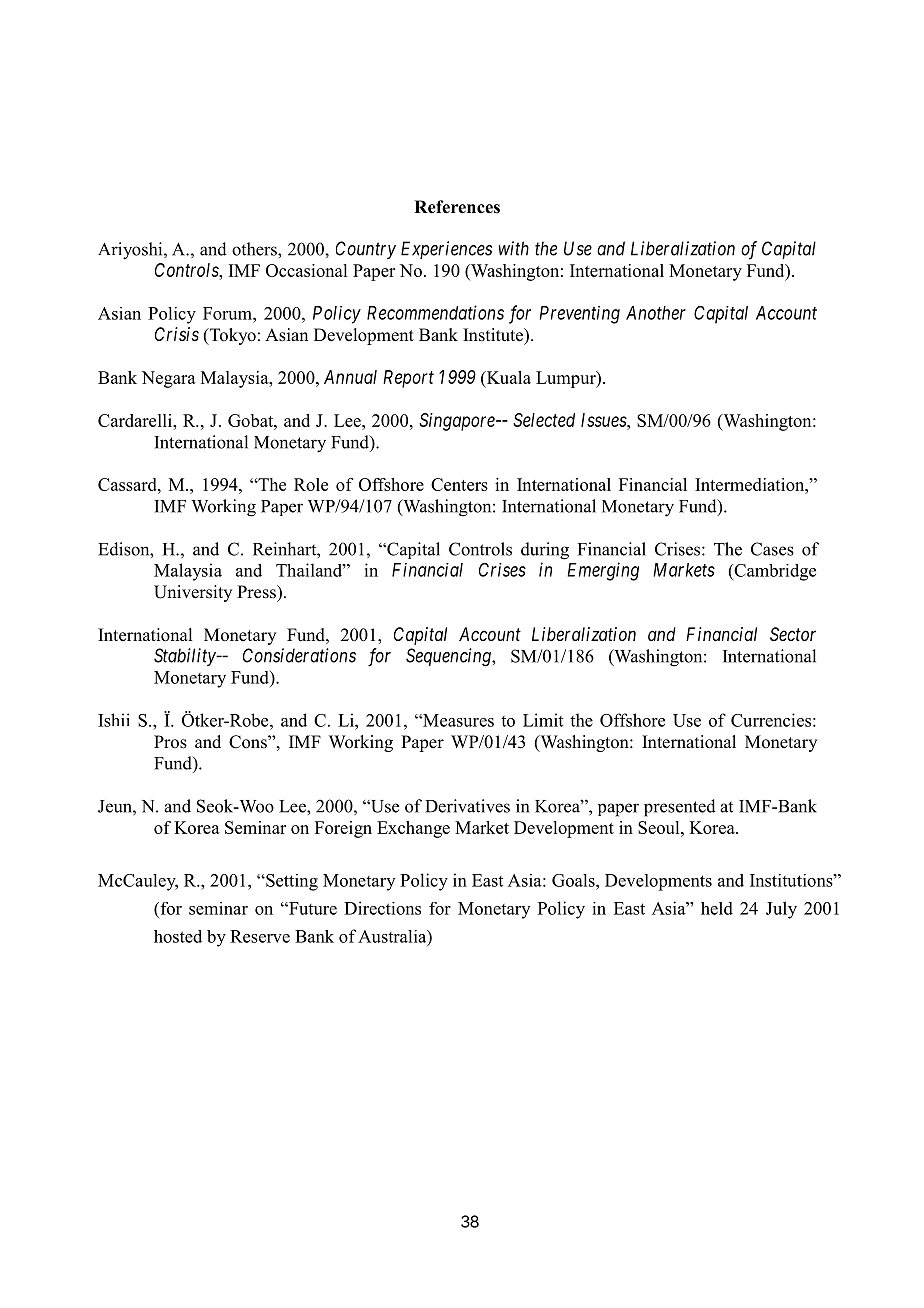 The image size is (924, 1308). Describe the element at coordinates (717, 908) in the document. I see `held` at that location.
